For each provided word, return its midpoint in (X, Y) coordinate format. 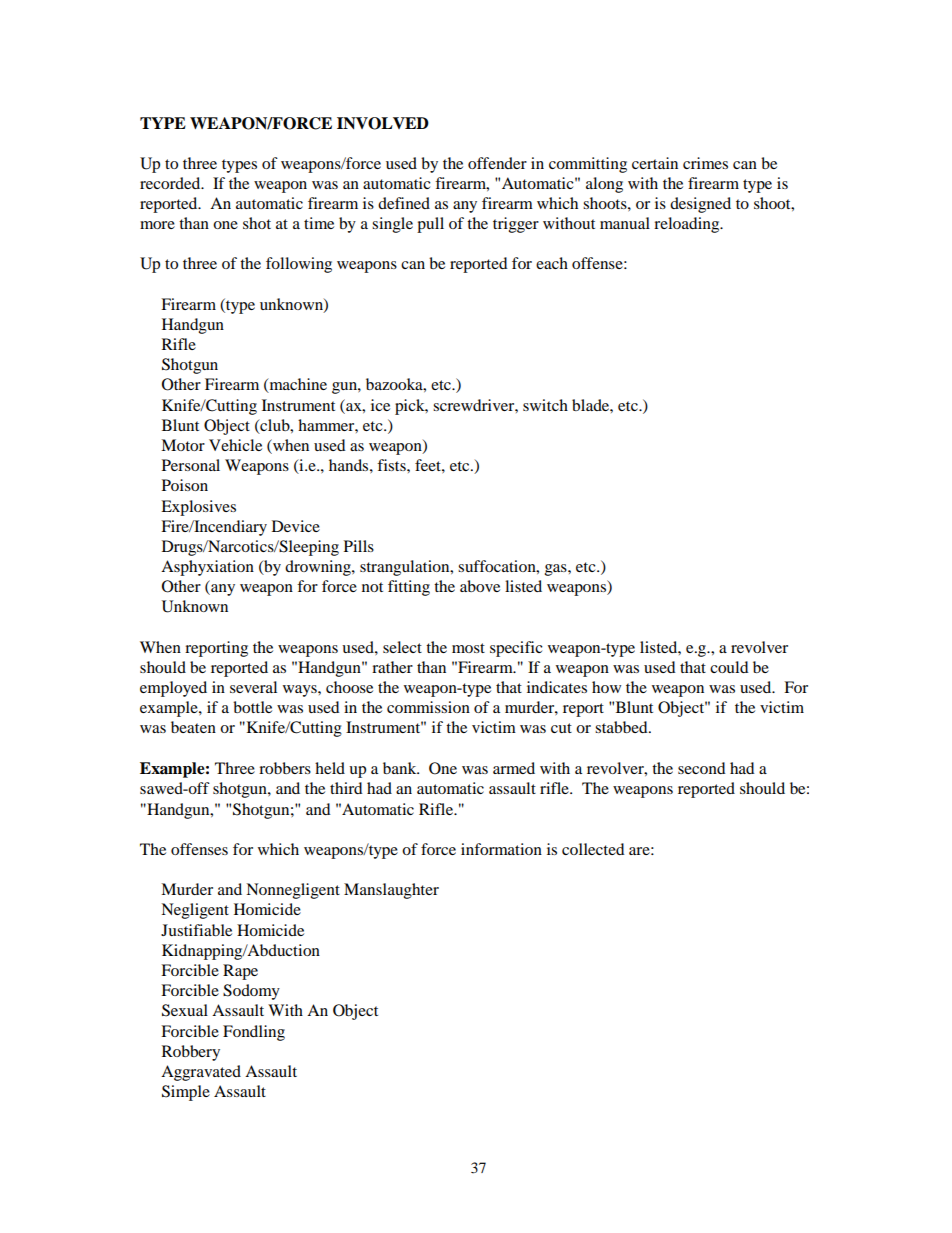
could (729, 667)
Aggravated (201, 1073)
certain (655, 163)
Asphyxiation (207, 568)
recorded (171, 183)
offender (497, 163)
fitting (409, 588)
